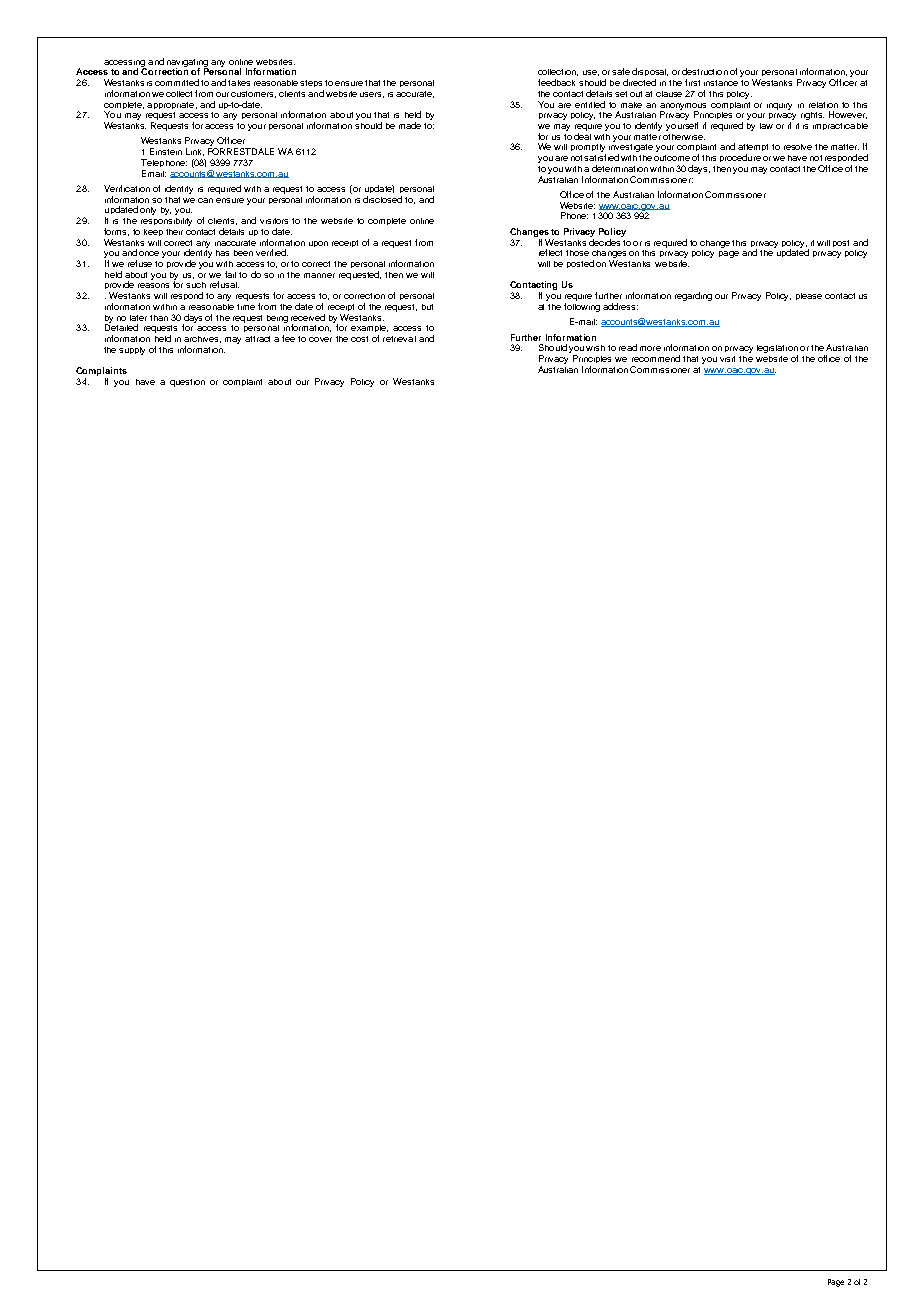 Image resolution: width=924 pixels, height=1308 pixels. I want to click on recommend, so click(656, 358).
